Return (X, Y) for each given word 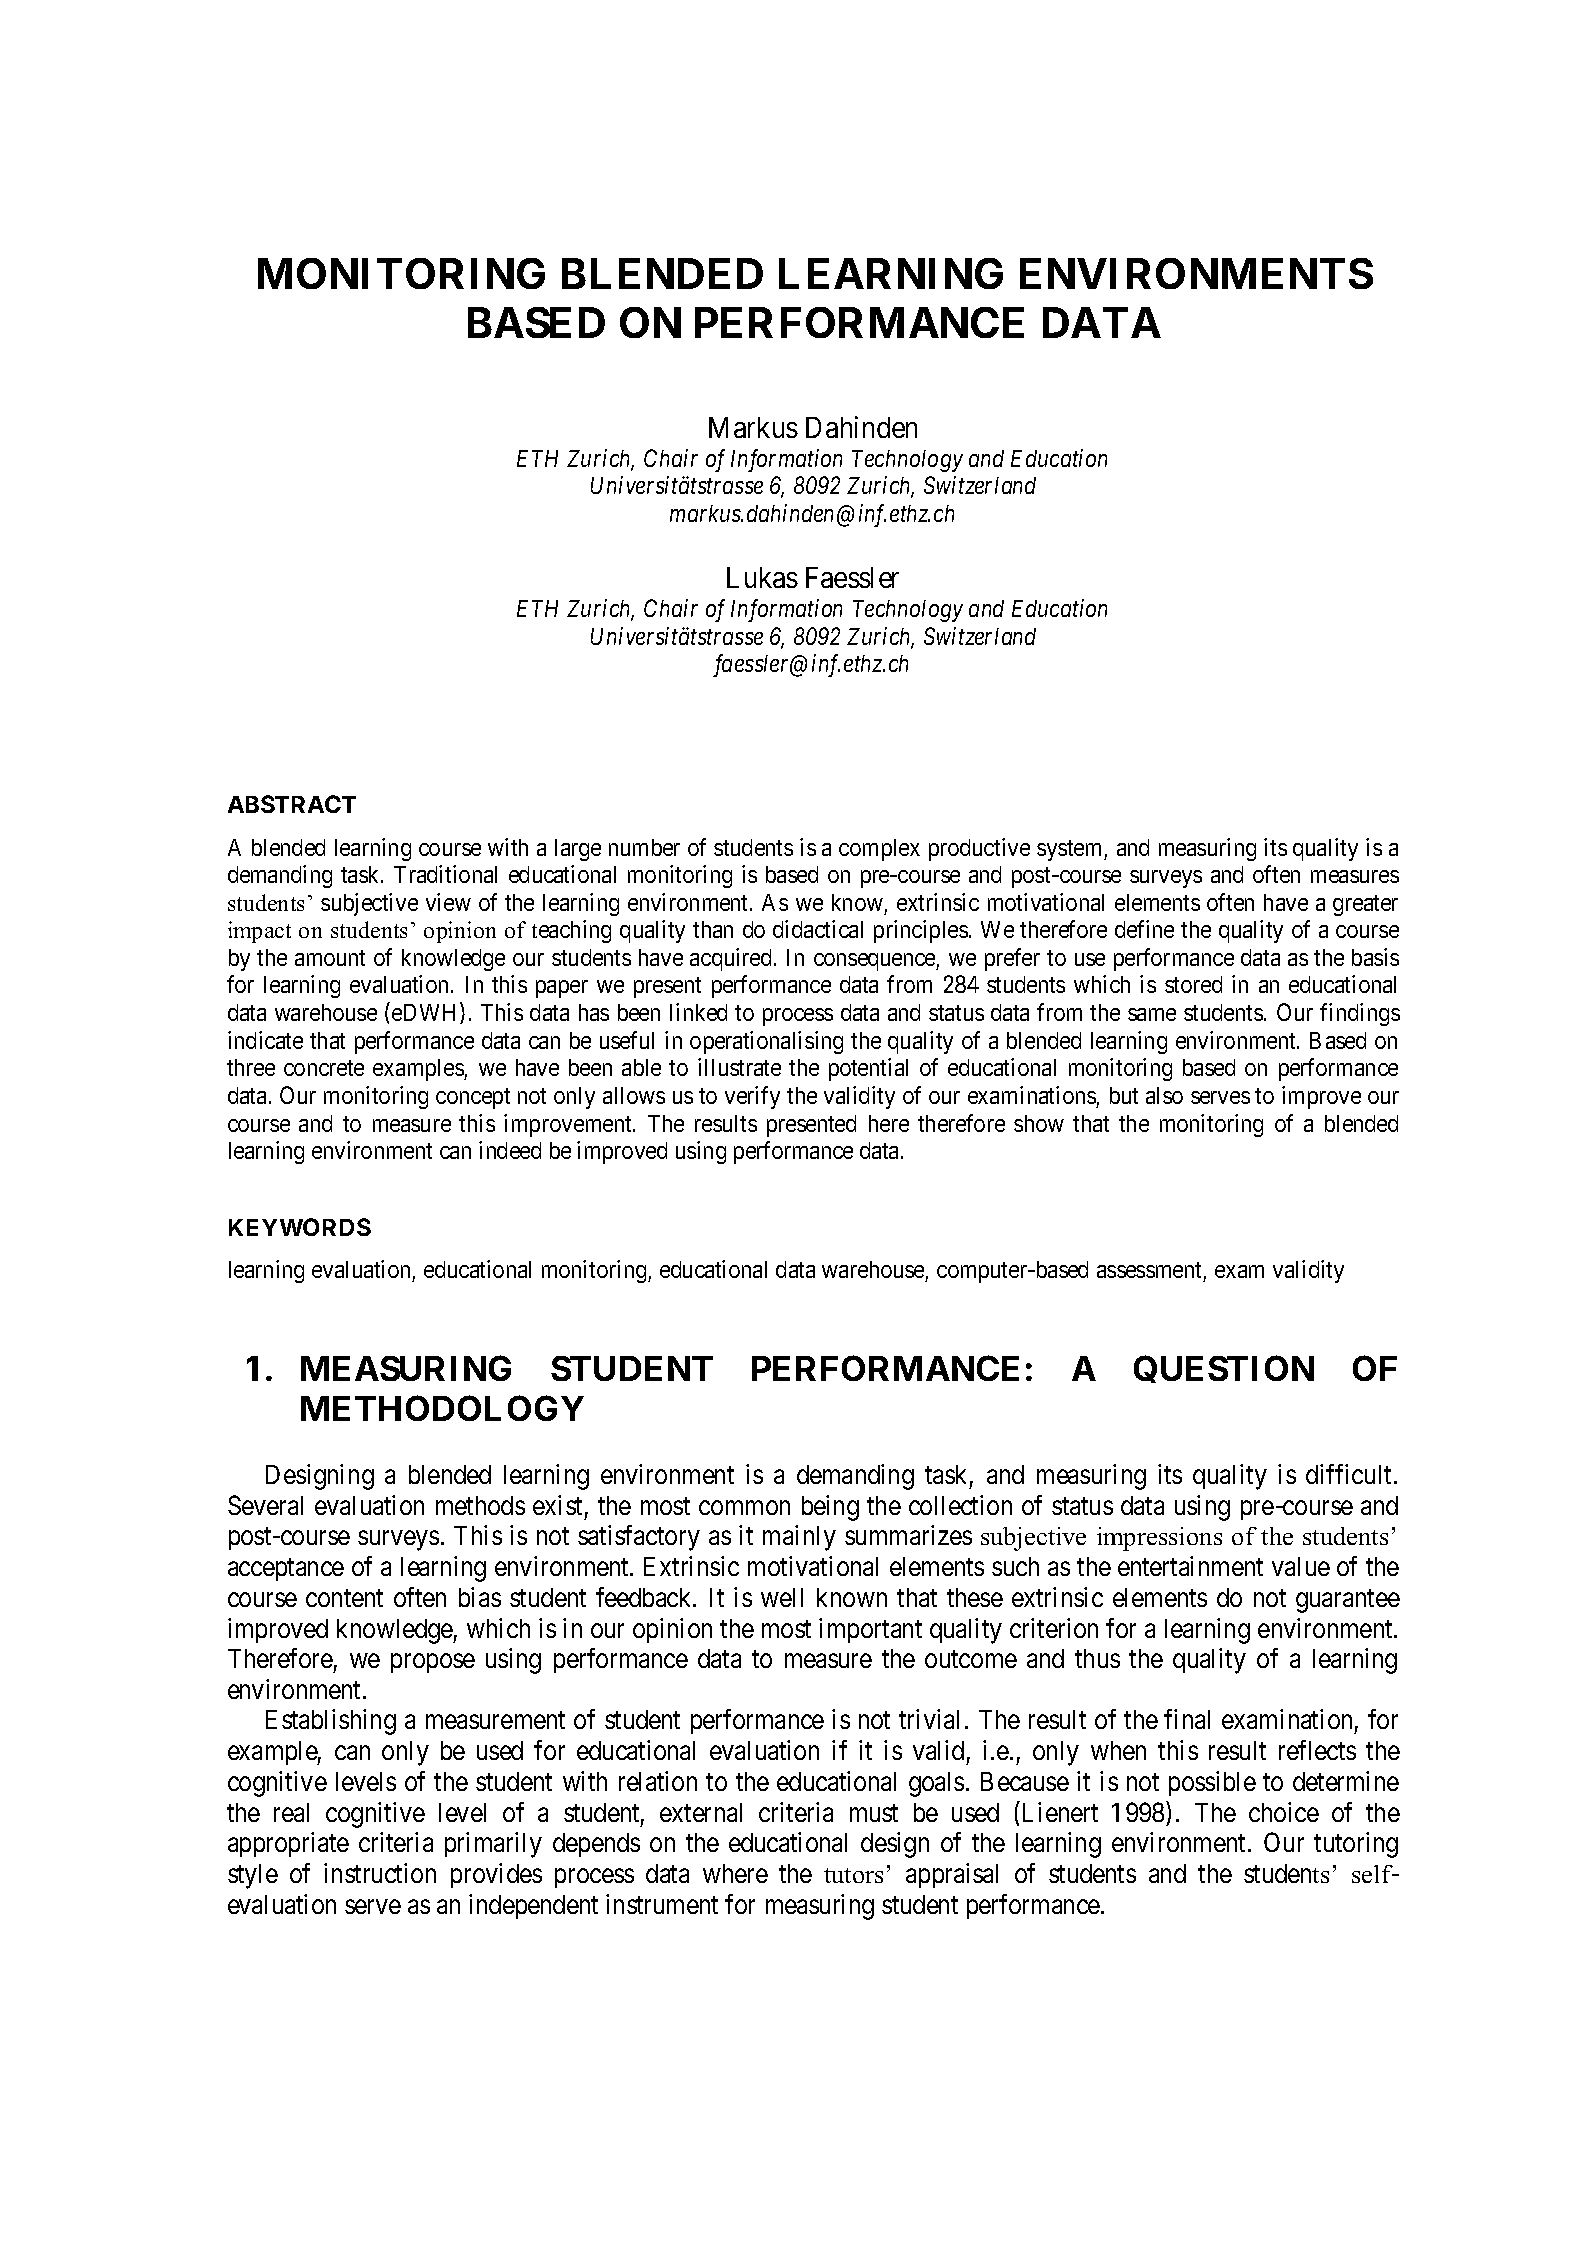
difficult (1350, 1474)
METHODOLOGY (442, 1408)
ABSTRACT (292, 804)
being (830, 1508)
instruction (380, 1873)
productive (979, 849)
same (1152, 1014)
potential (868, 1069)
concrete (324, 1068)
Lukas (762, 577)
